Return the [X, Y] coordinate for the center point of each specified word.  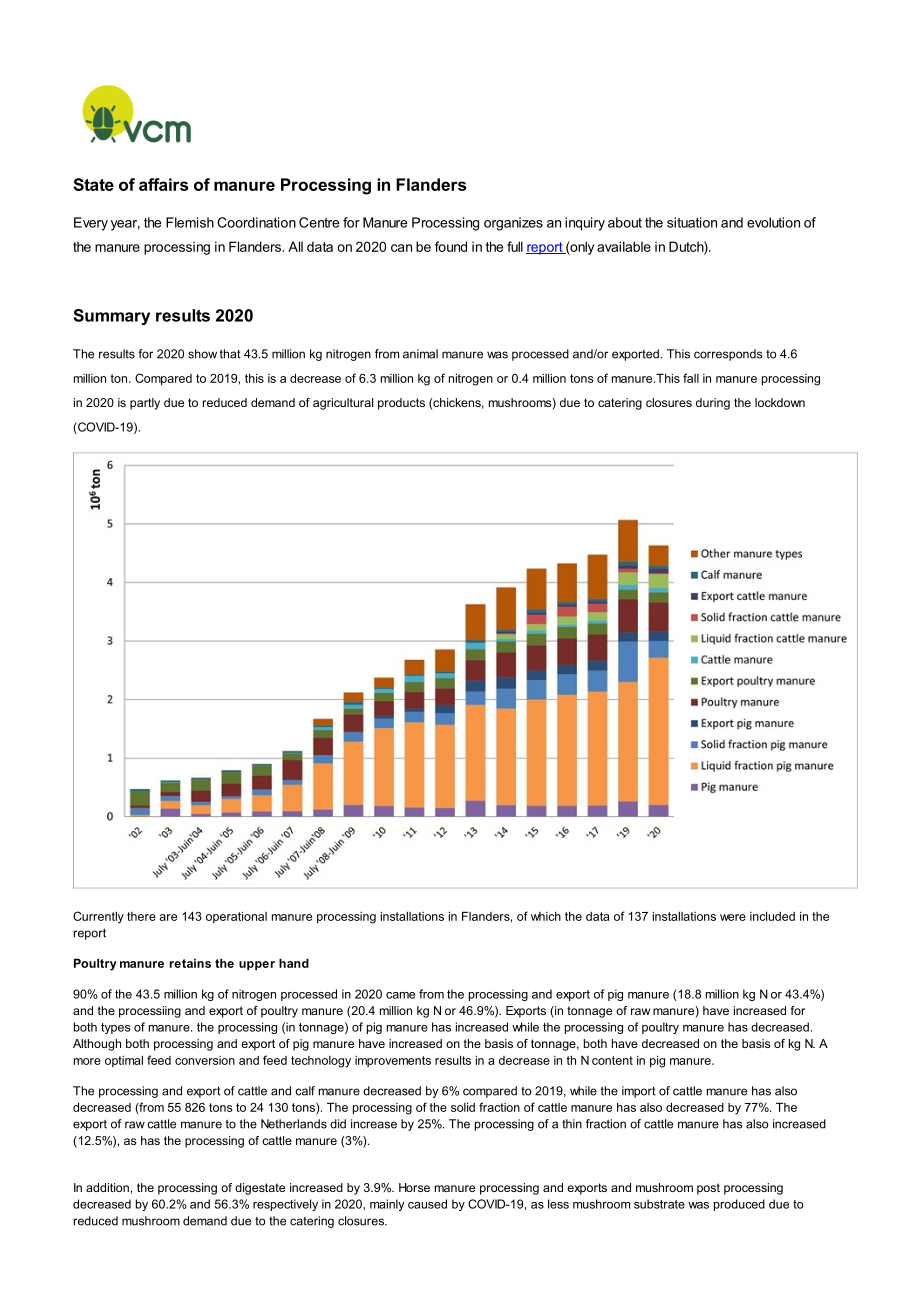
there [141, 916]
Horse [414, 1187]
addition [107, 1187]
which [546, 916]
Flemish [190, 222]
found [451, 246]
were [733, 917]
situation [692, 222]
